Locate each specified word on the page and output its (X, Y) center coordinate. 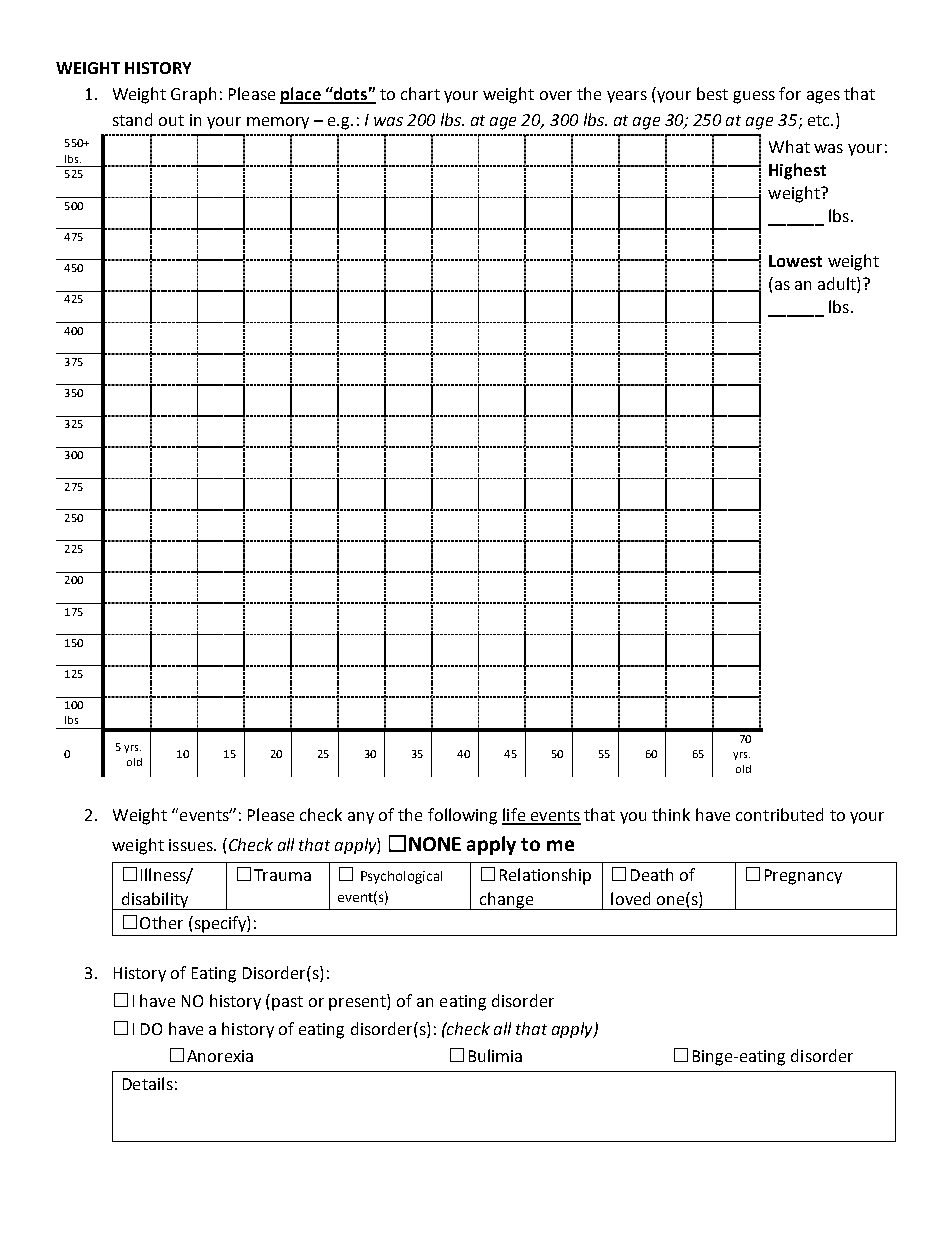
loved (630, 898)
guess (754, 97)
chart (420, 93)
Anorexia (220, 1056)
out (171, 120)
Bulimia (495, 1055)
